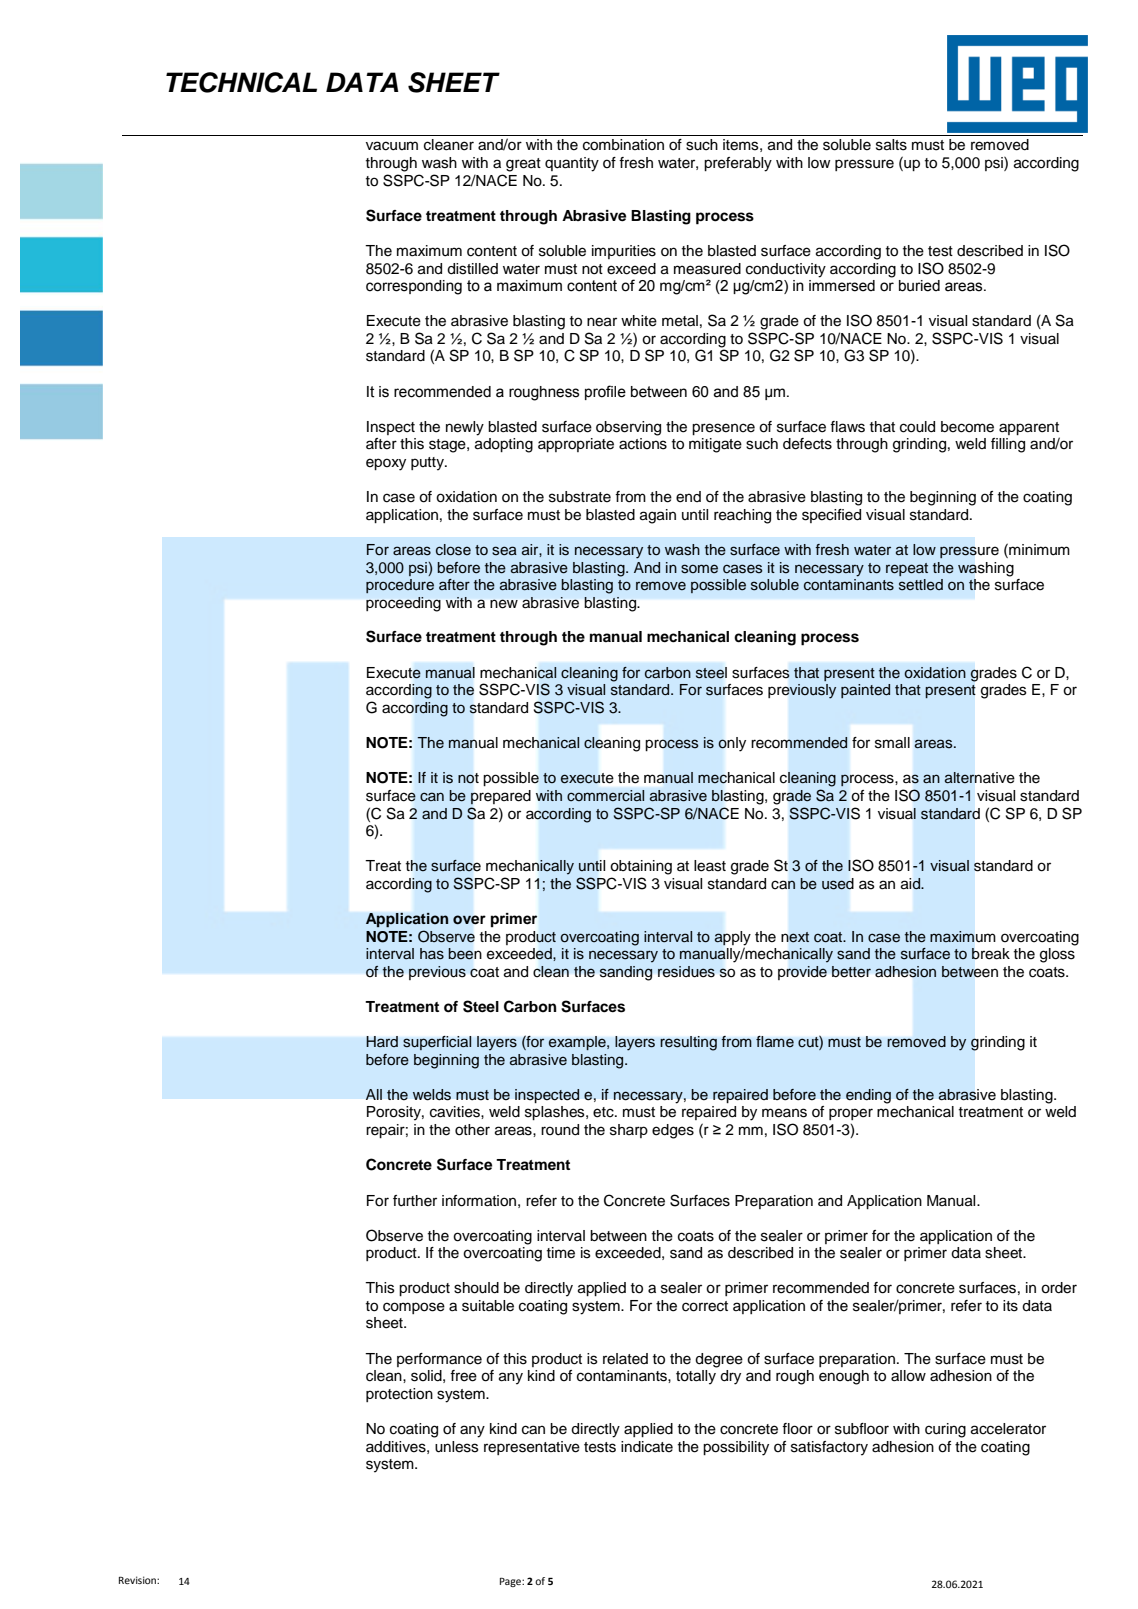  Describe the element at coordinates (891, 145) in the document. I see `salts` at that location.
